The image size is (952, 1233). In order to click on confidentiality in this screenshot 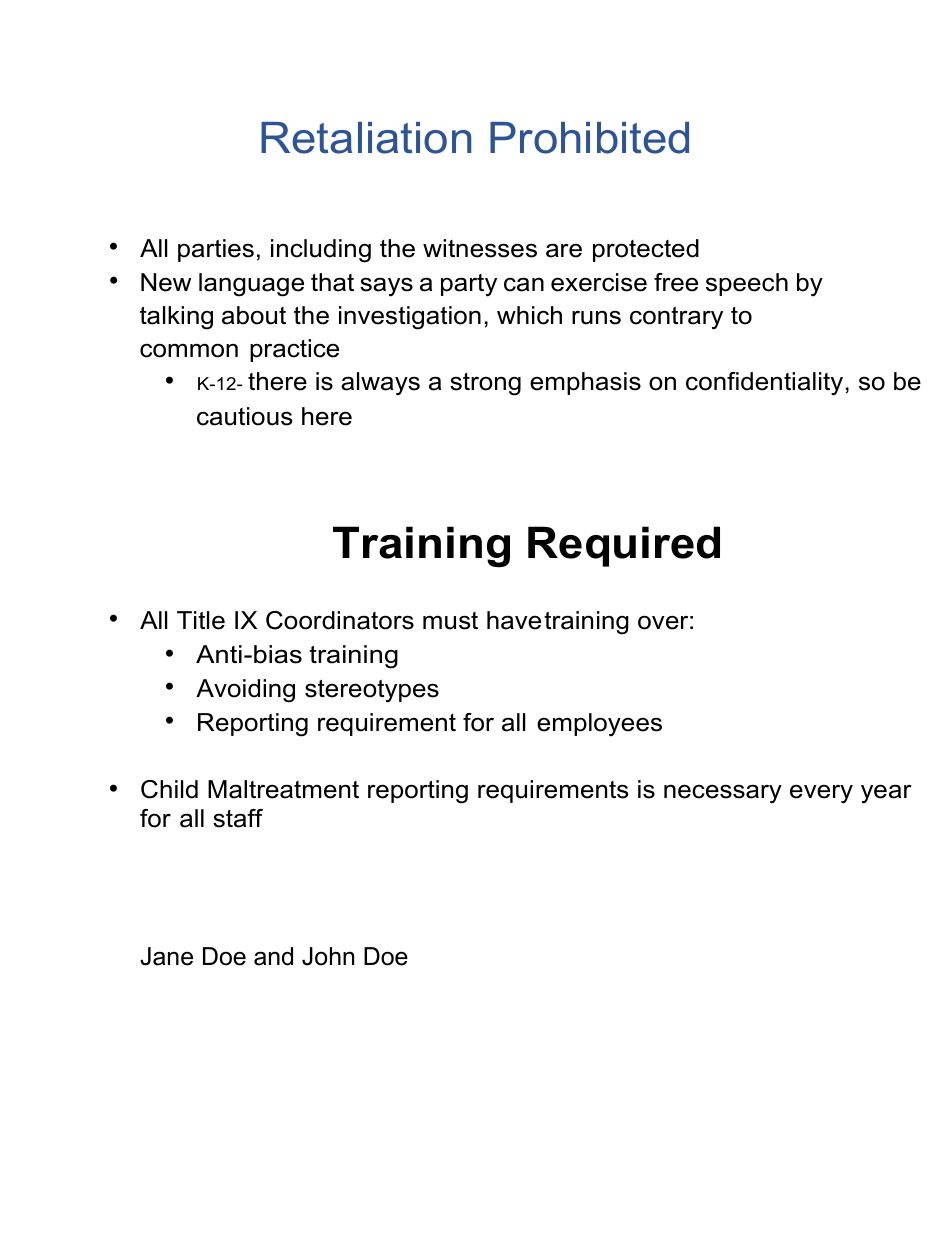, I will do `click(764, 384)`.
